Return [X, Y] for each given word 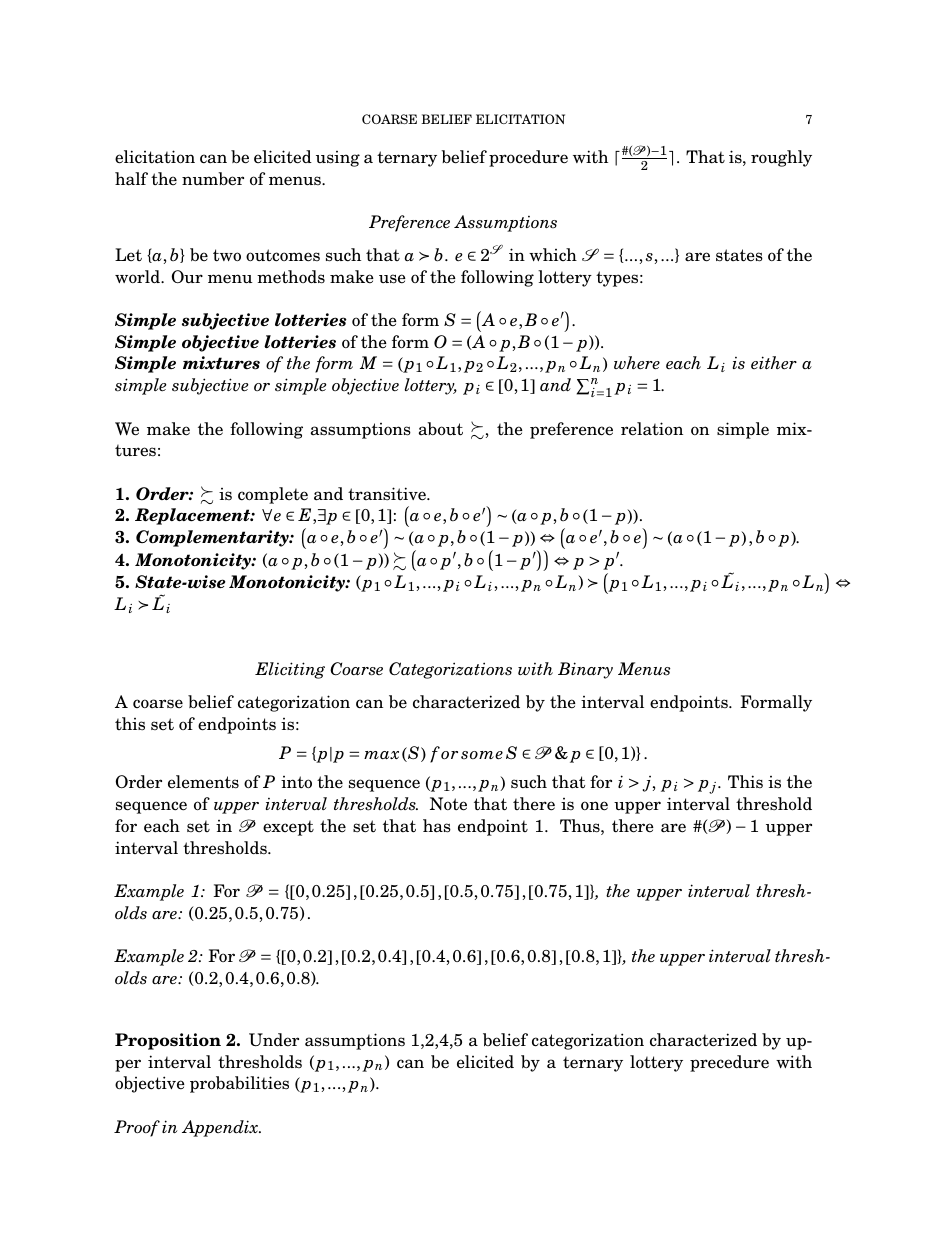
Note [448, 804]
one [594, 806]
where [637, 363]
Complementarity [213, 538]
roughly [781, 158]
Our [187, 276]
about [441, 429]
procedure [528, 158]
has [437, 826]
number [213, 179]
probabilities [239, 1084]
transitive [388, 494]
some [482, 755]
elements [203, 782]
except [288, 828]
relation [652, 429]
